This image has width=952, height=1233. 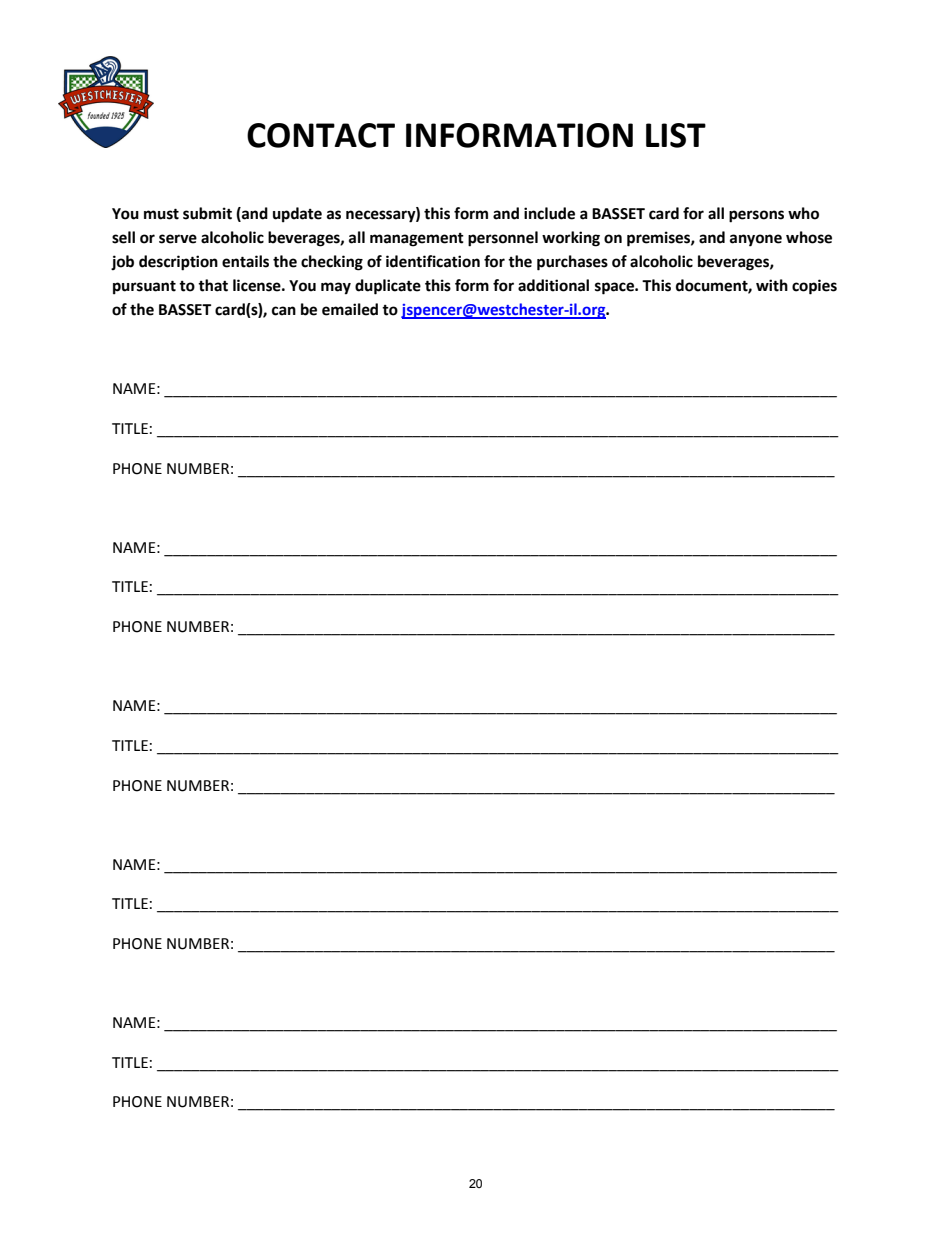 What do you see at coordinates (772, 285) in the image?
I see `with` at bounding box center [772, 285].
